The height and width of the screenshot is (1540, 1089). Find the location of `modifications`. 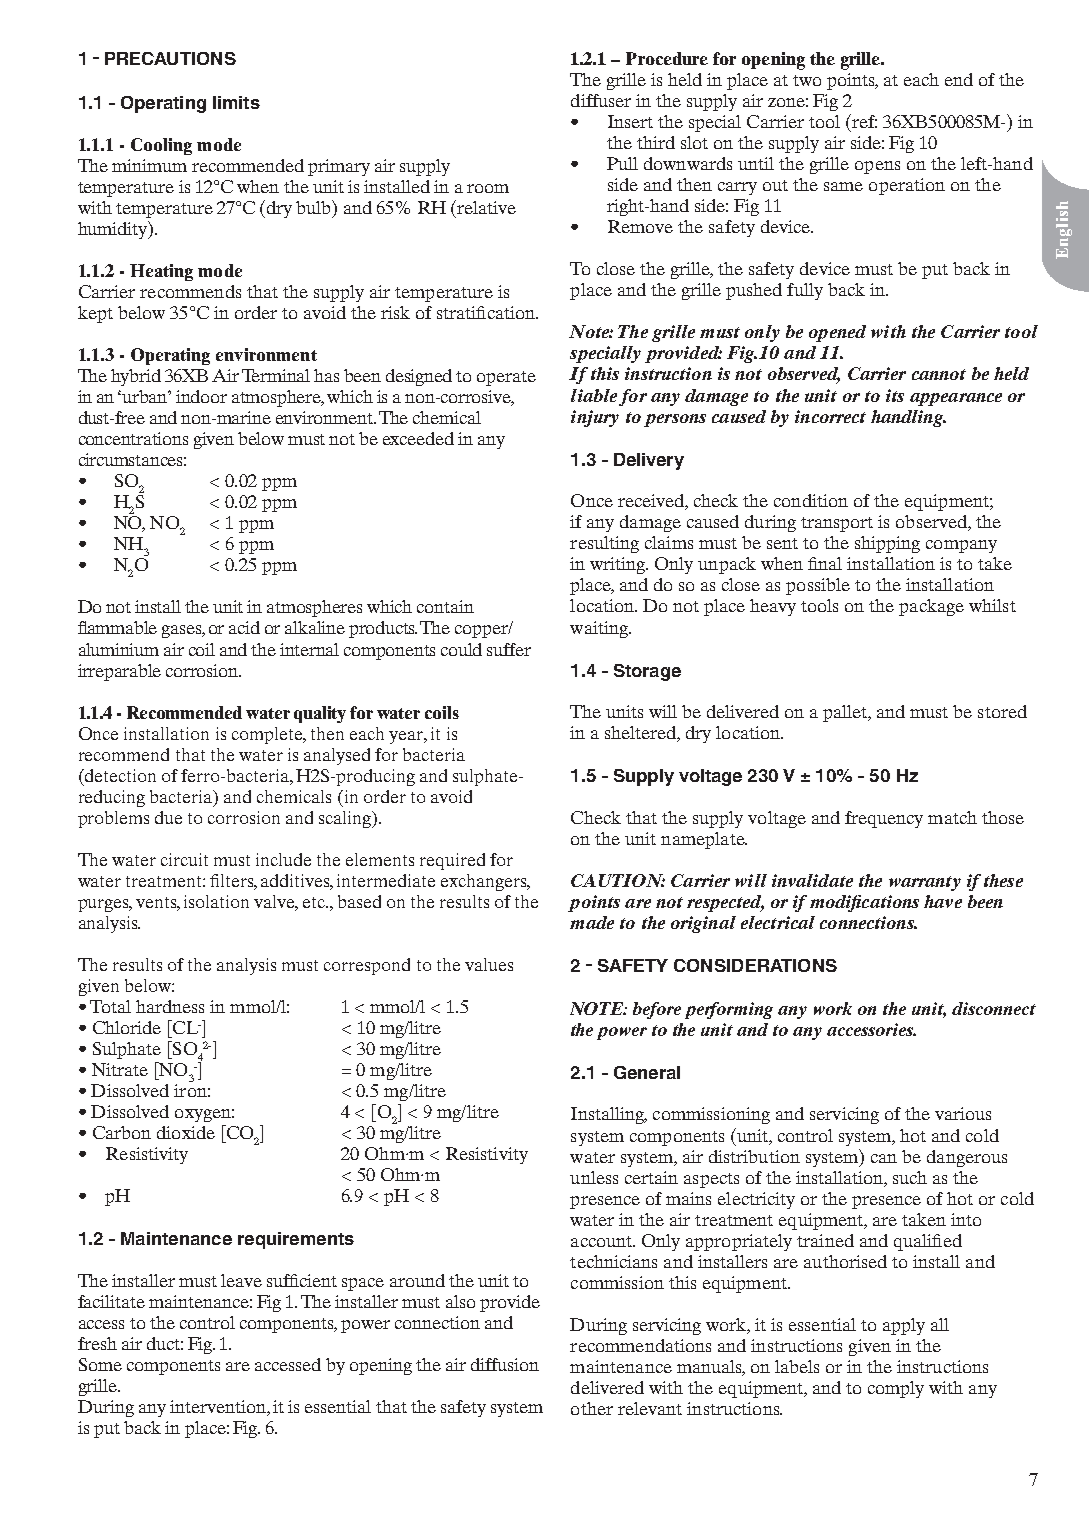

modifications is located at coordinates (864, 903).
